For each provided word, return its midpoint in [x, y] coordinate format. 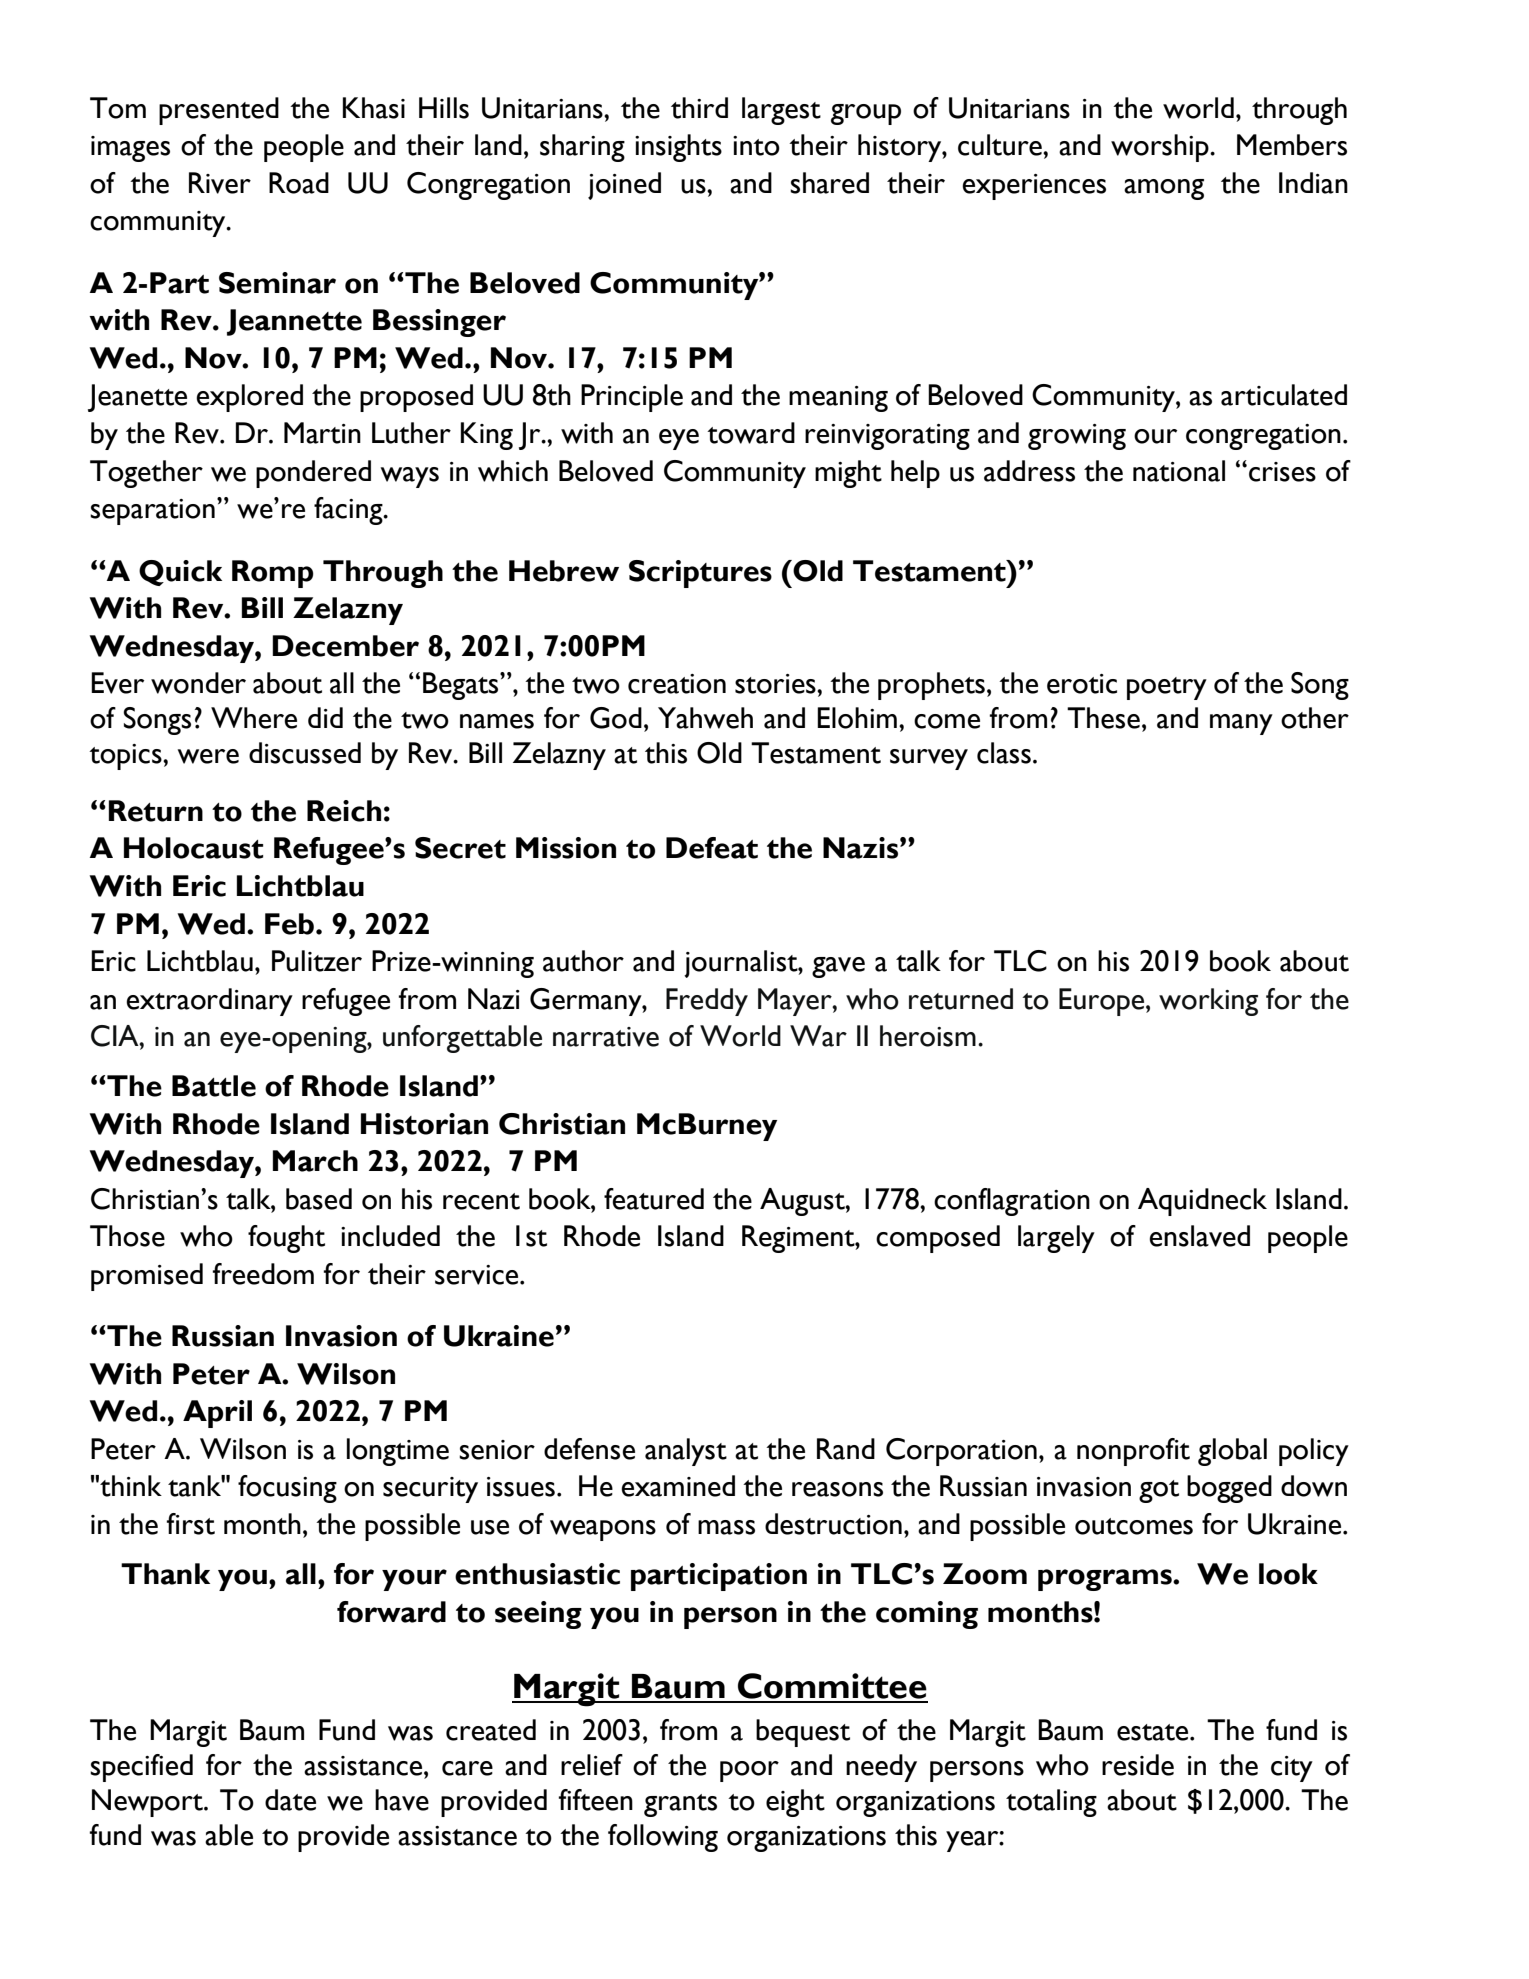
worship [1161, 148]
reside [1138, 1765]
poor [749, 1771]
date [290, 1800]
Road [299, 183]
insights [678, 148]
